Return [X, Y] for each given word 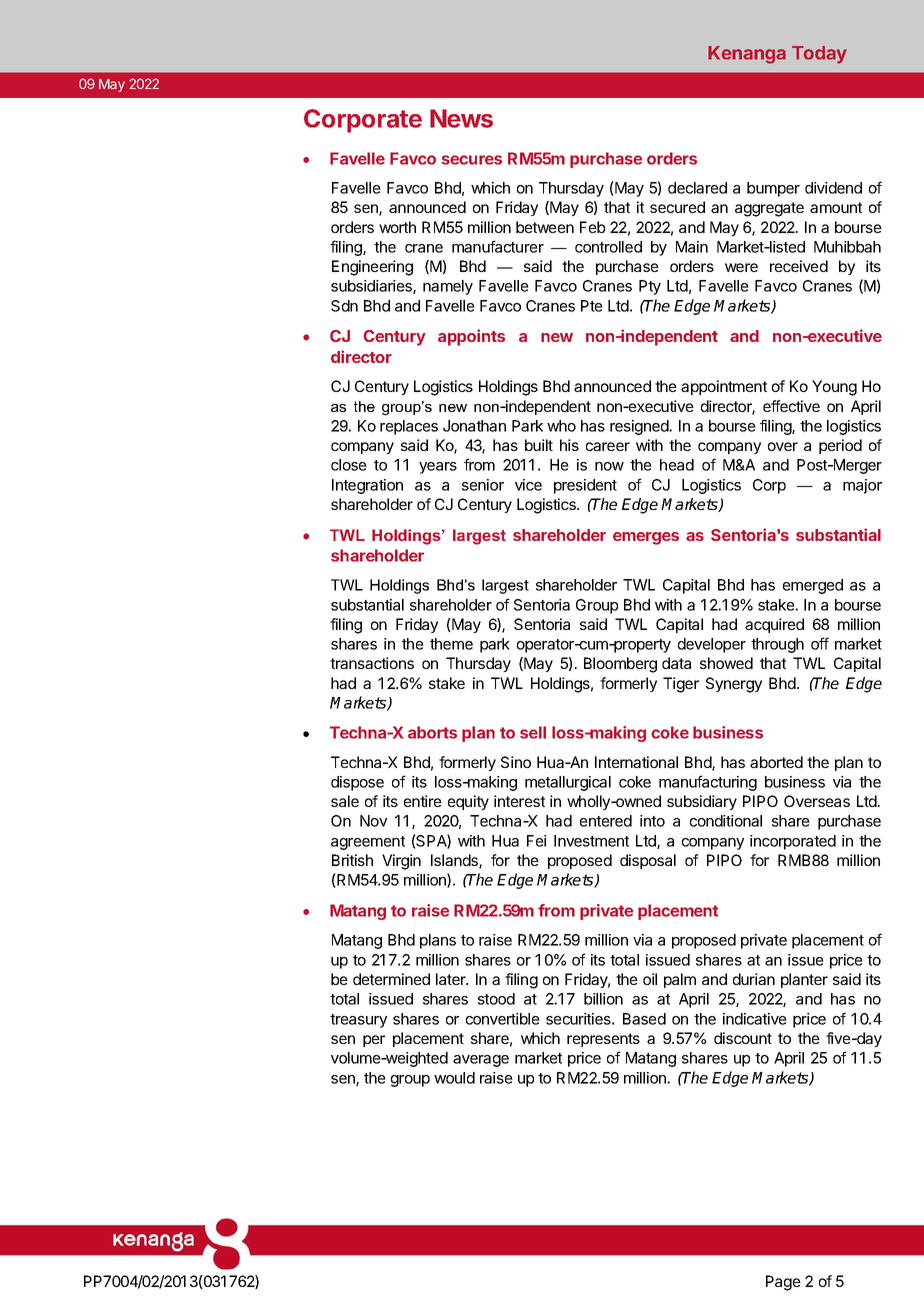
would [454, 1078]
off [820, 643]
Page [783, 1283]
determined [391, 979]
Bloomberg [620, 665]
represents [603, 1040]
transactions [372, 663]
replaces [409, 427]
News [461, 118]
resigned [639, 427]
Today [819, 55]
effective [791, 406]
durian [754, 979]
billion [603, 999]
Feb [592, 227]
